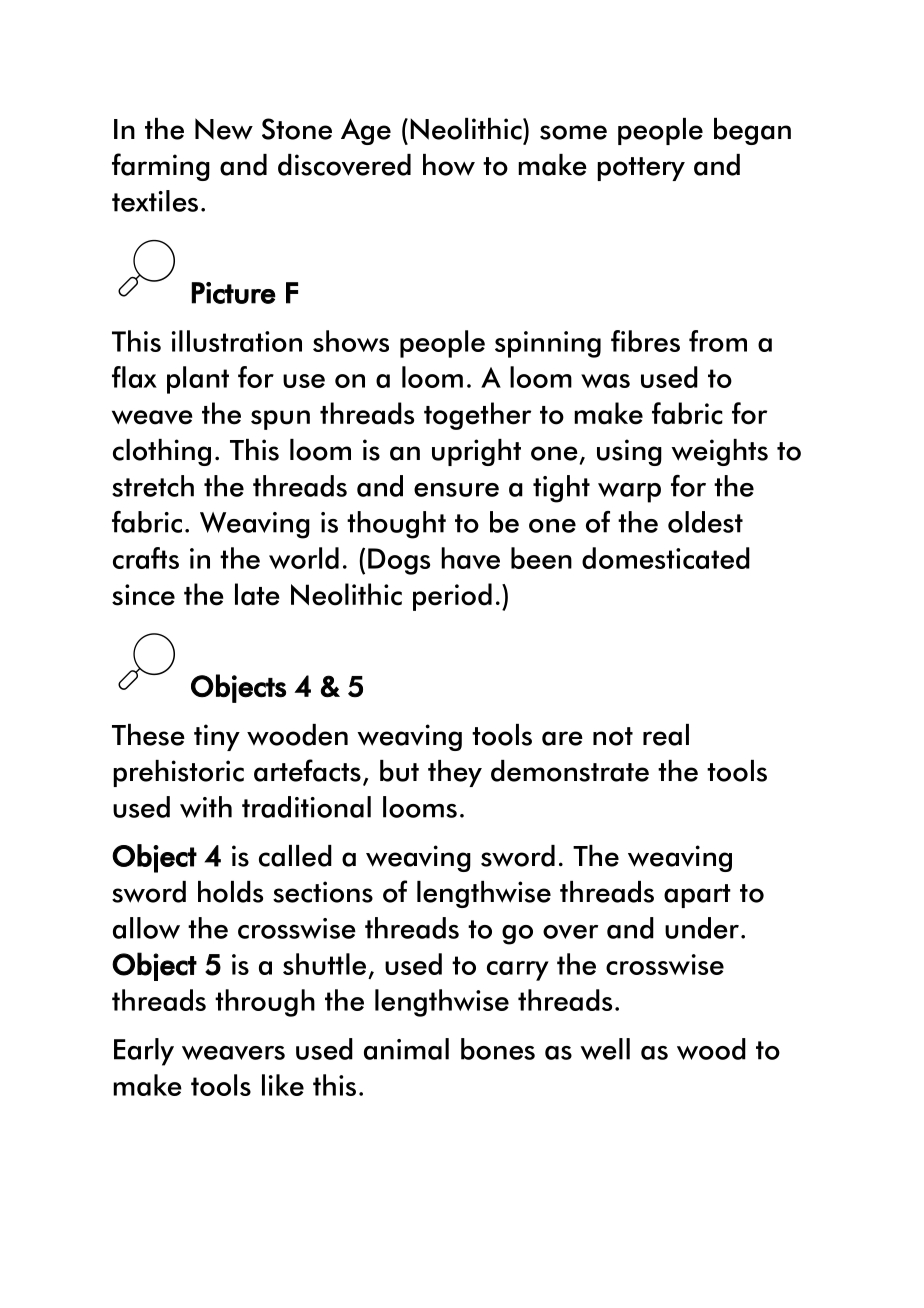  What do you see at coordinates (666, 558) in the page?
I see `domesticated` at bounding box center [666, 558].
